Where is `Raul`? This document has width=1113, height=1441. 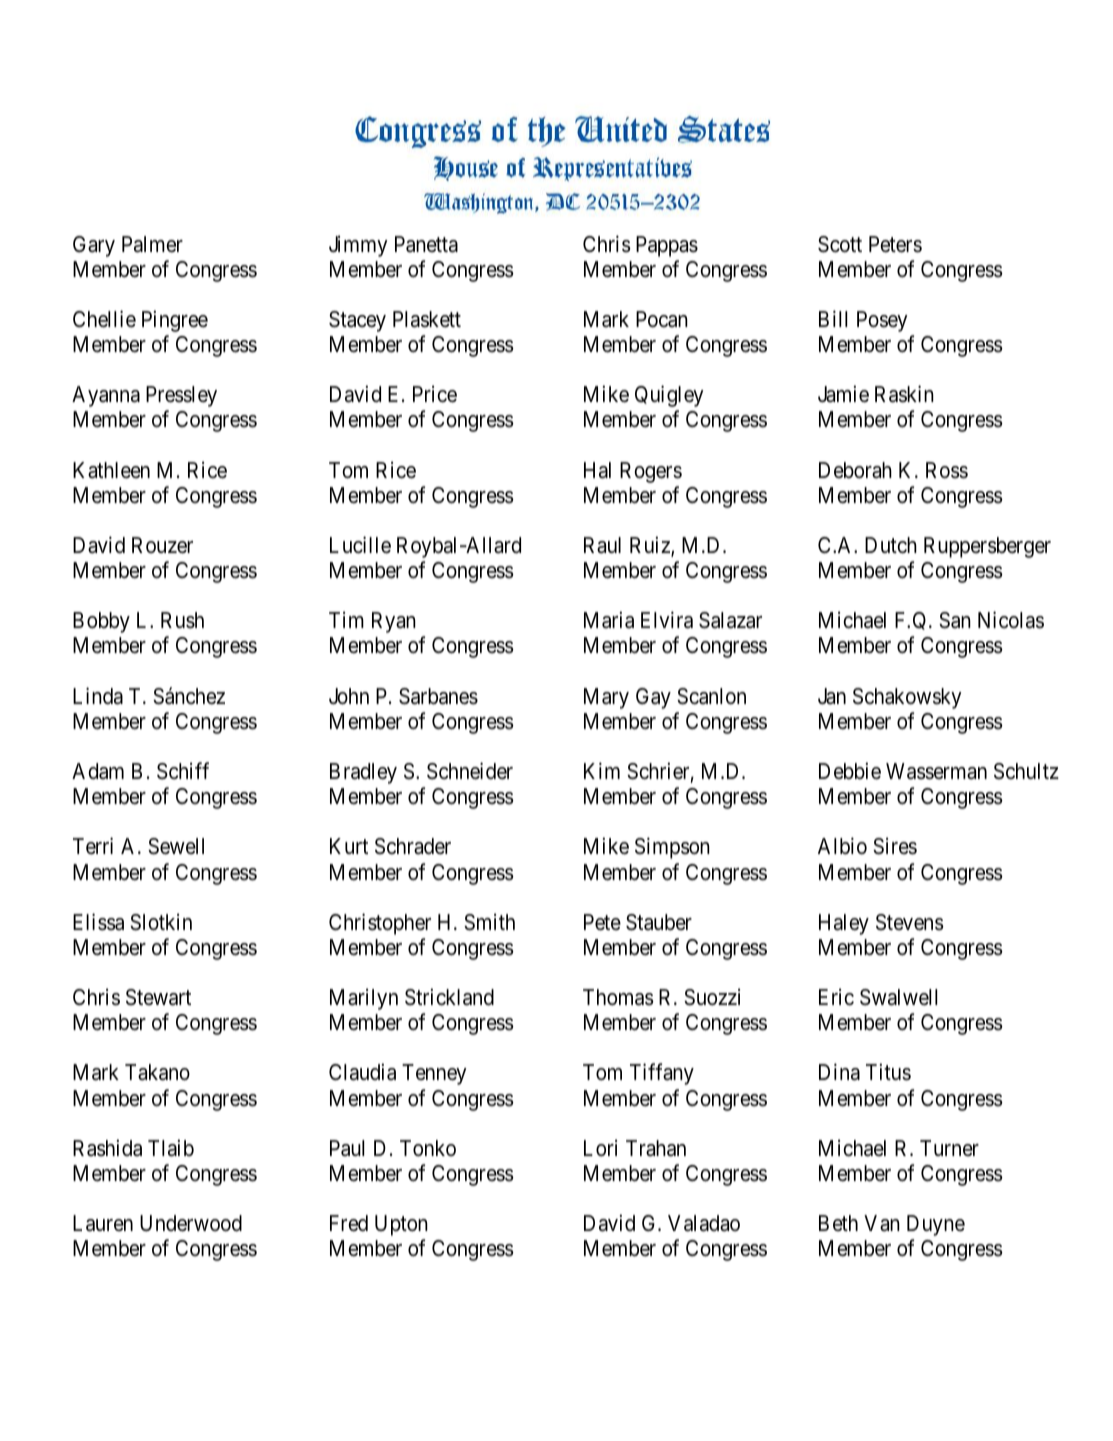
Raul is located at coordinates (602, 545).
